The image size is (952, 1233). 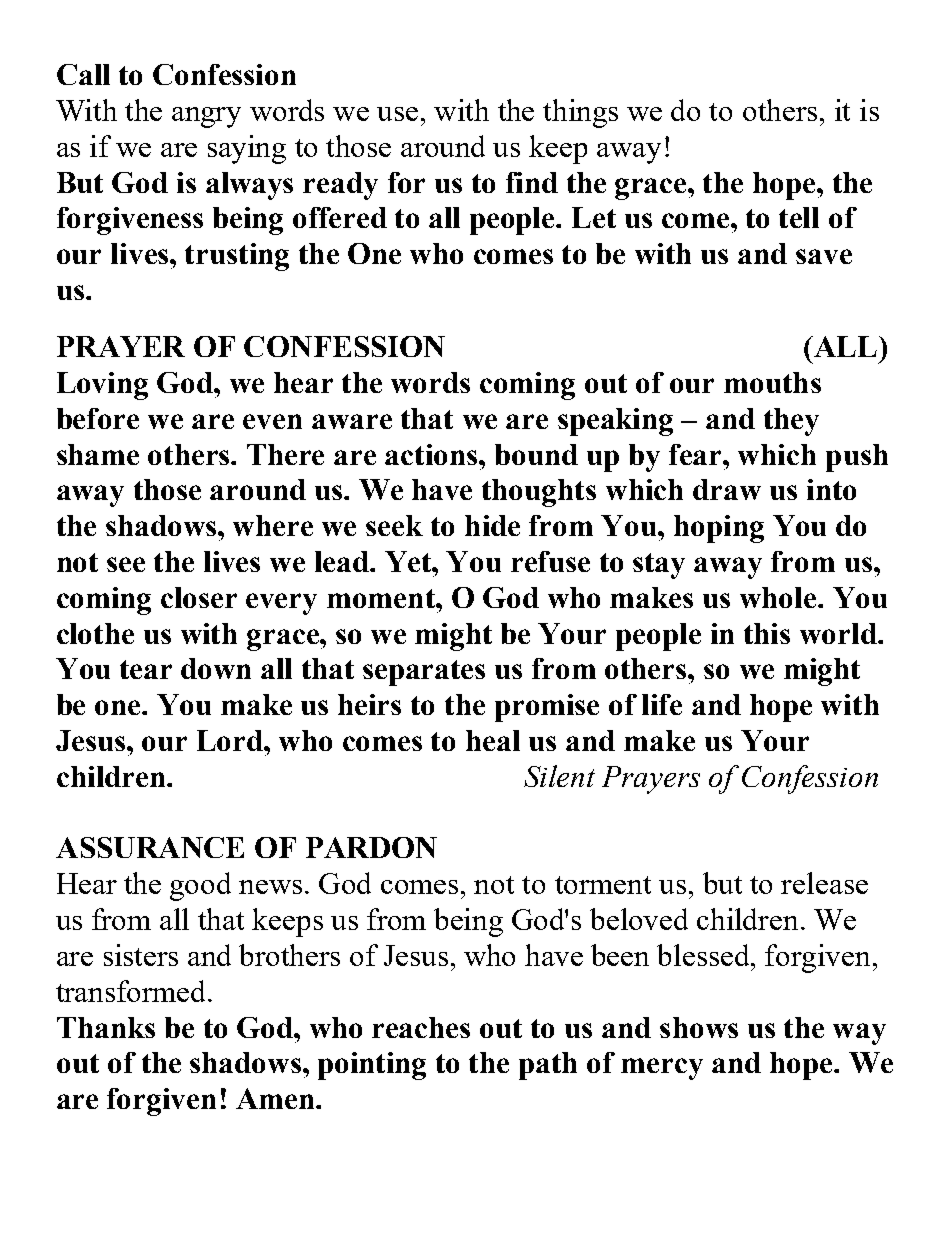 I want to click on hide, so click(x=492, y=525).
